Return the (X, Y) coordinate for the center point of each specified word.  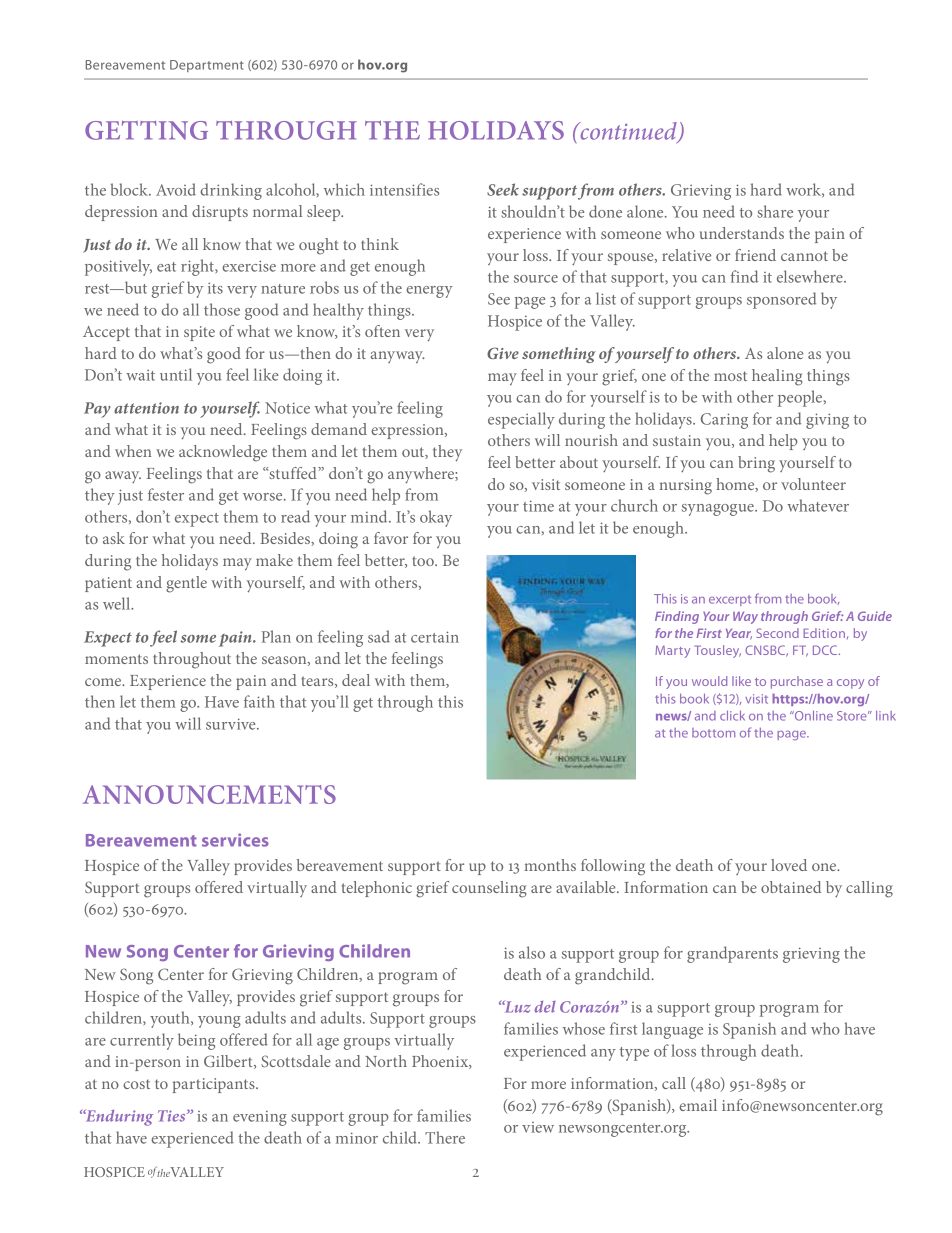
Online (812, 716)
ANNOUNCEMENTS (209, 794)
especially (521, 420)
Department (207, 66)
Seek (503, 189)
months (550, 865)
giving (827, 421)
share (775, 211)
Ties (173, 1116)
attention (146, 408)
